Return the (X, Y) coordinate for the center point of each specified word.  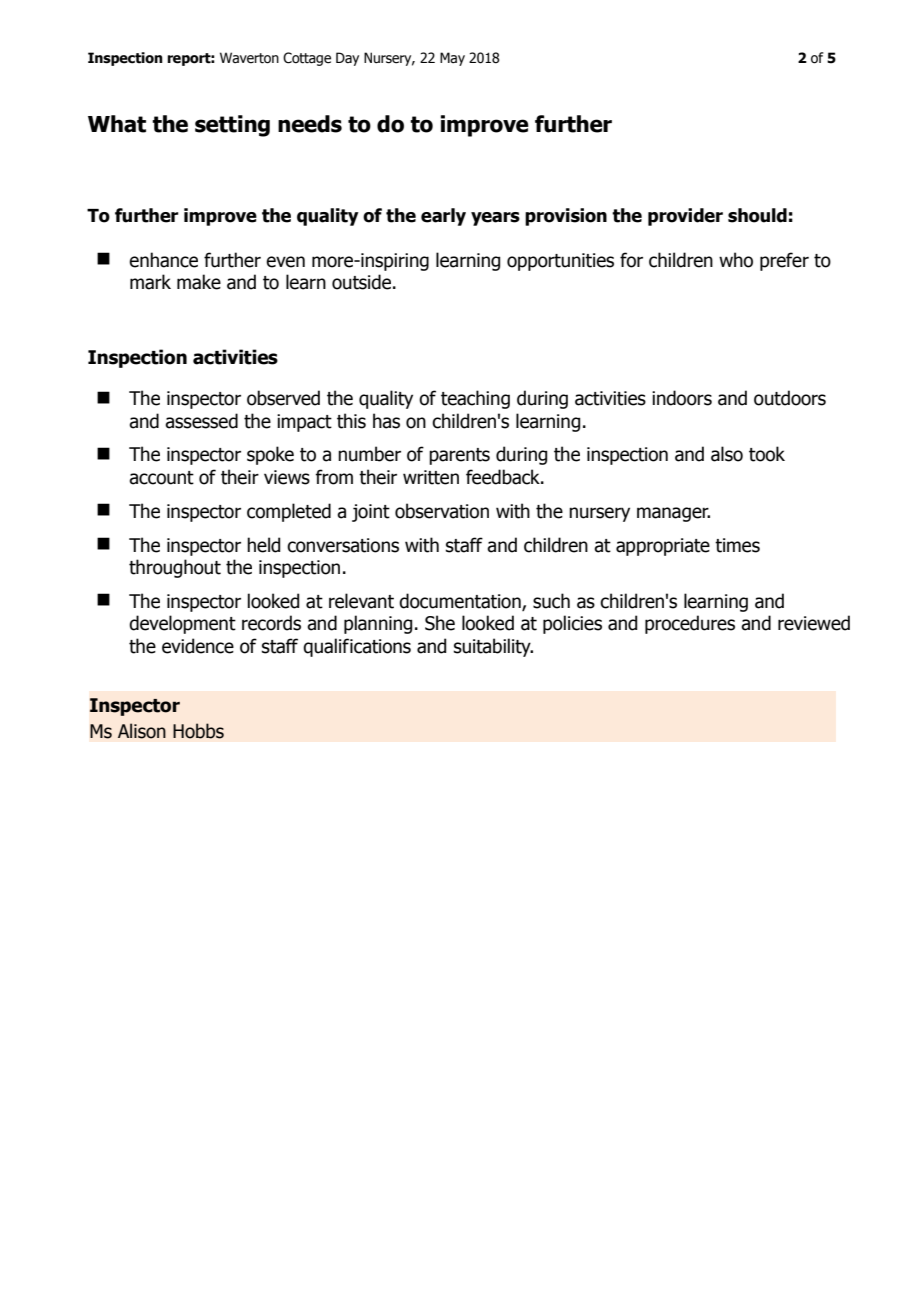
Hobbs (198, 731)
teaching (475, 399)
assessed (201, 421)
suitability (493, 647)
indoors (682, 398)
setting (232, 126)
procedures (690, 624)
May (452, 59)
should (757, 215)
